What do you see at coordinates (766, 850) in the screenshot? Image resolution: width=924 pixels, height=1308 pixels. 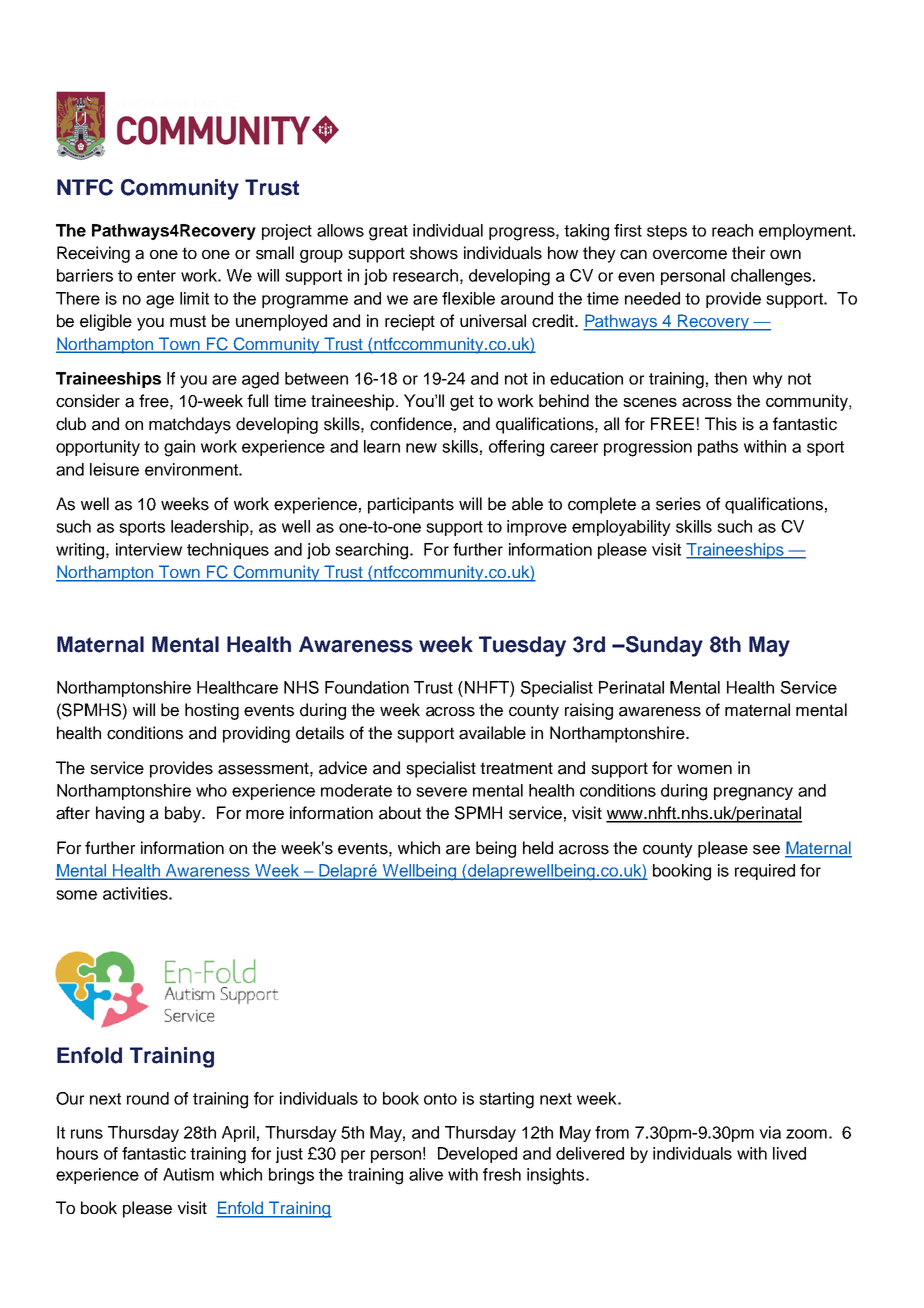 I see `see` at bounding box center [766, 850].
